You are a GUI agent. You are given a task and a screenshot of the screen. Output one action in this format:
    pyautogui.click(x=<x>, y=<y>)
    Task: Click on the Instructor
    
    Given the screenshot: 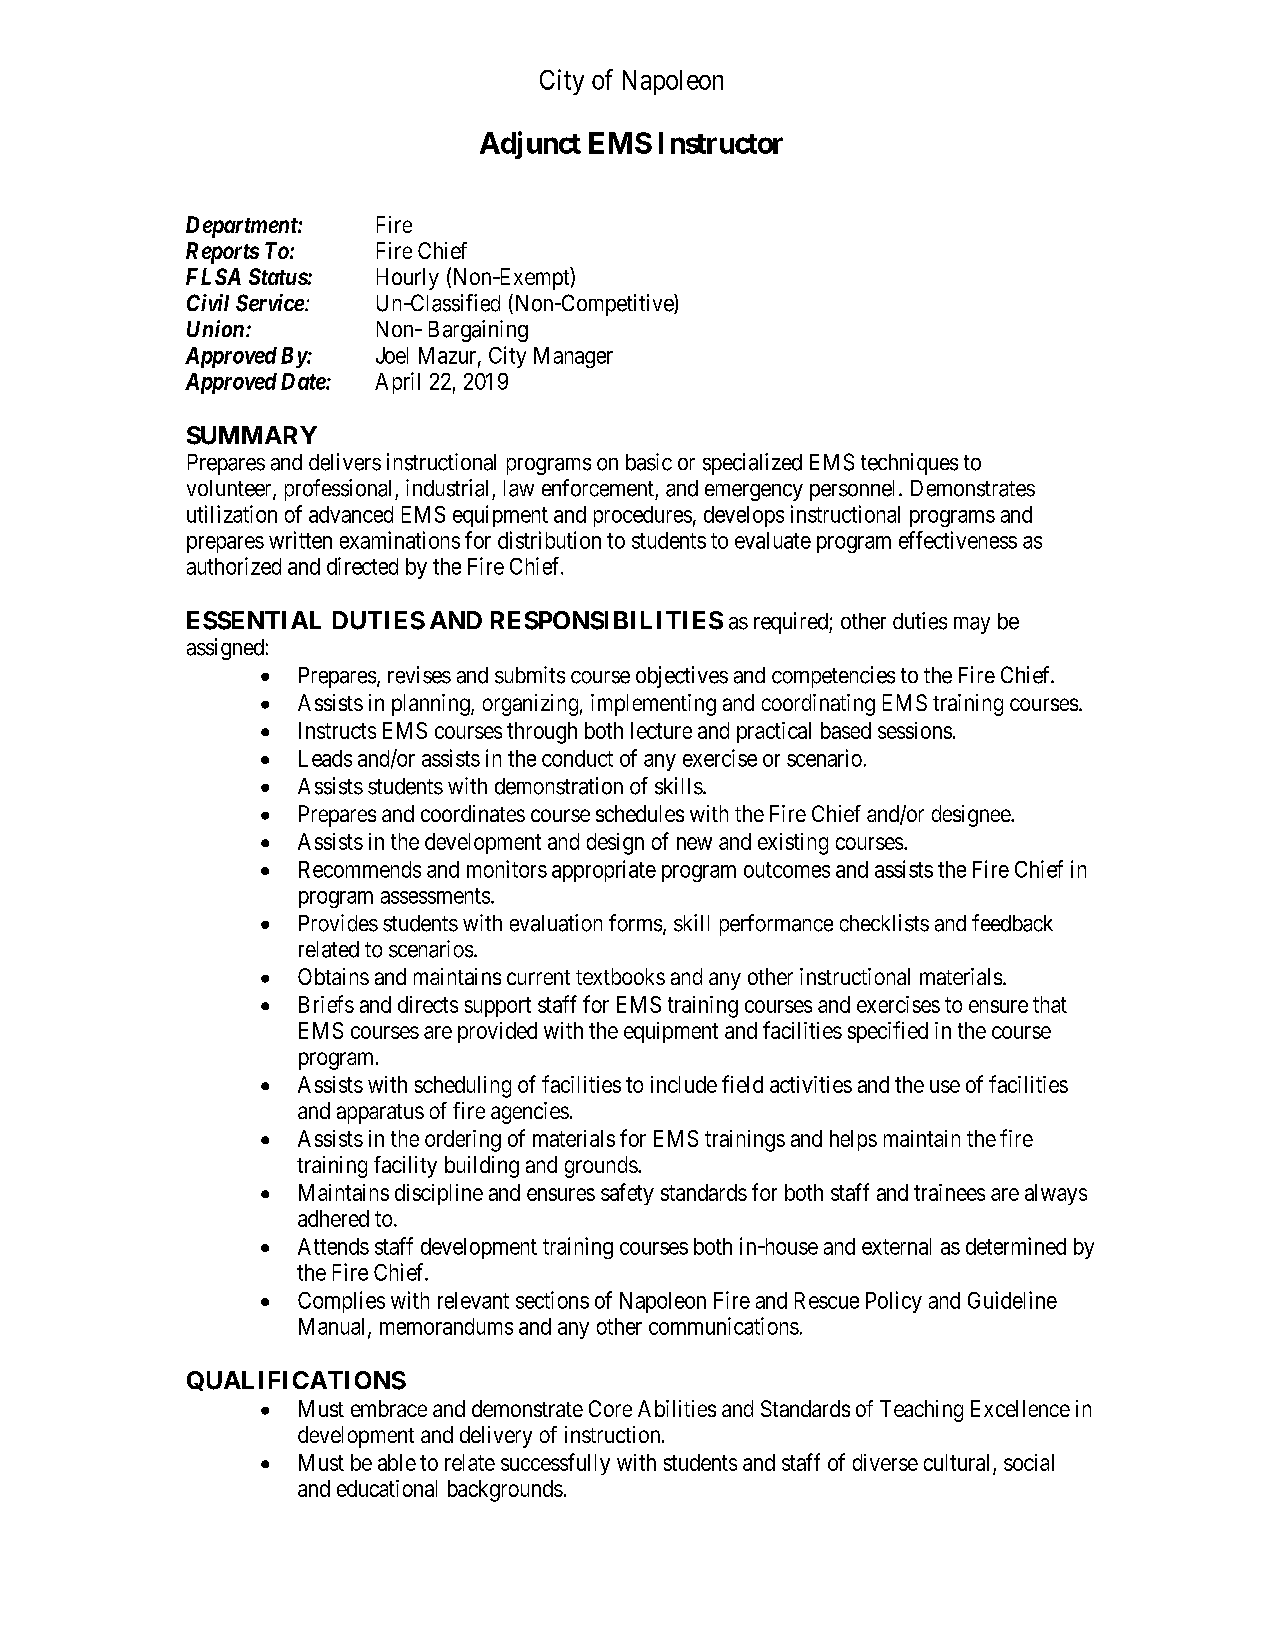 What is the action you would take?
    pyautogui.click(x=721, y=143)
